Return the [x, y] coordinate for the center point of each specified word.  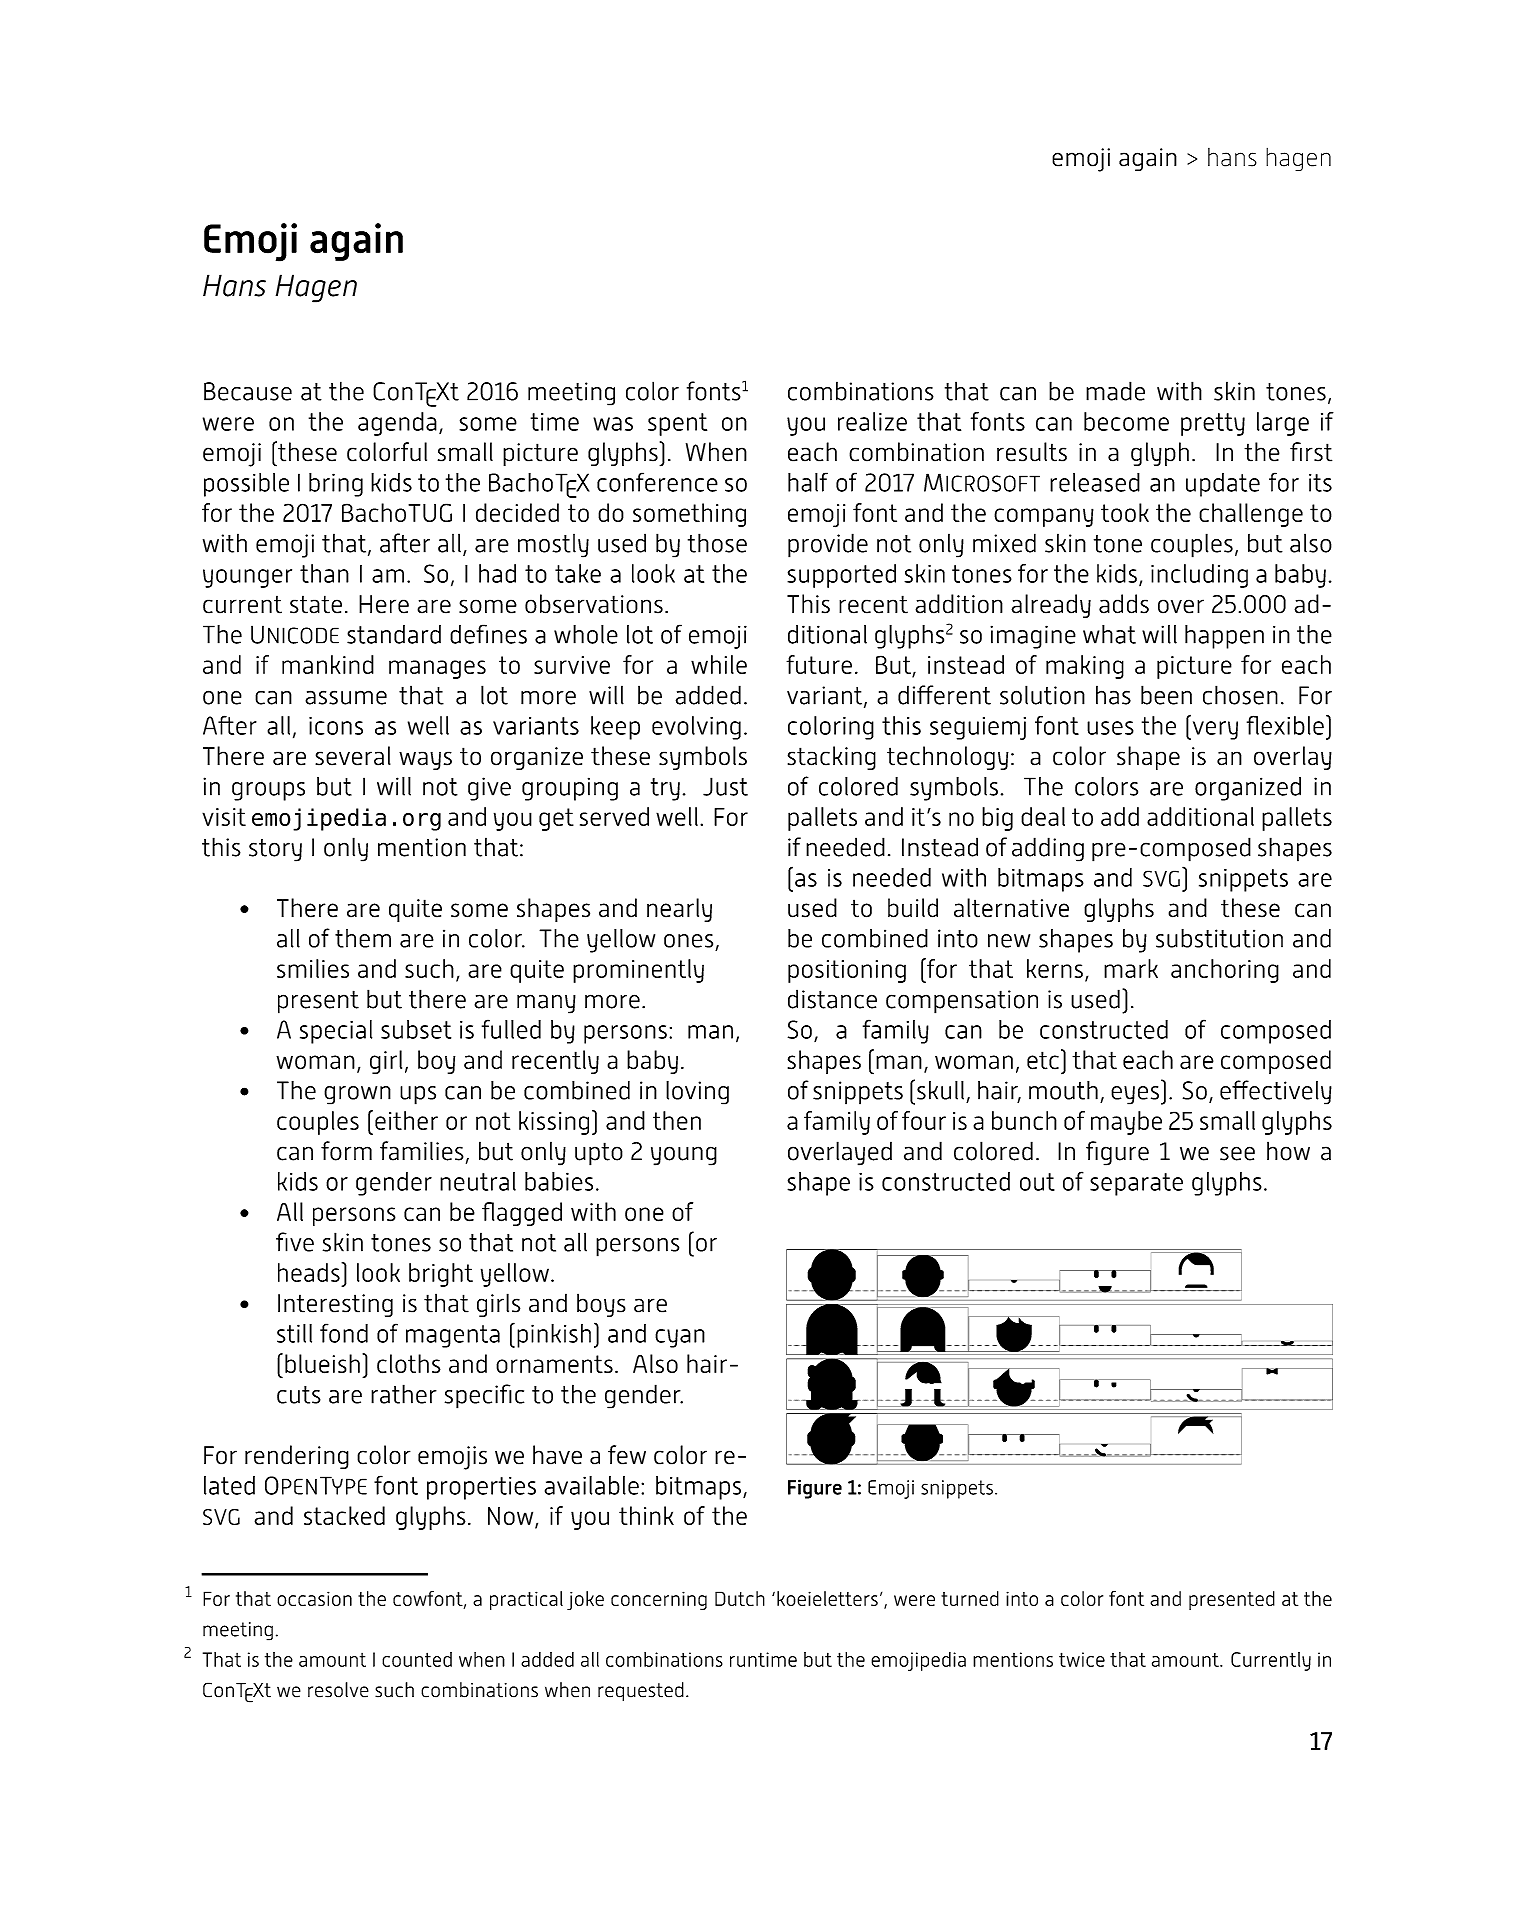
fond [344, 1333]
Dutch [740, 1598]
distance [832, 999]
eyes [1135, 1095]
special [336, 1032]
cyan [680, 1338]
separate [1136, 1184]
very [1214, 730]
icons [336, 726]
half [808, 482]
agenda [397, 424]
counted [417, 1659]
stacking [832, 758]
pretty [1213, 424]
